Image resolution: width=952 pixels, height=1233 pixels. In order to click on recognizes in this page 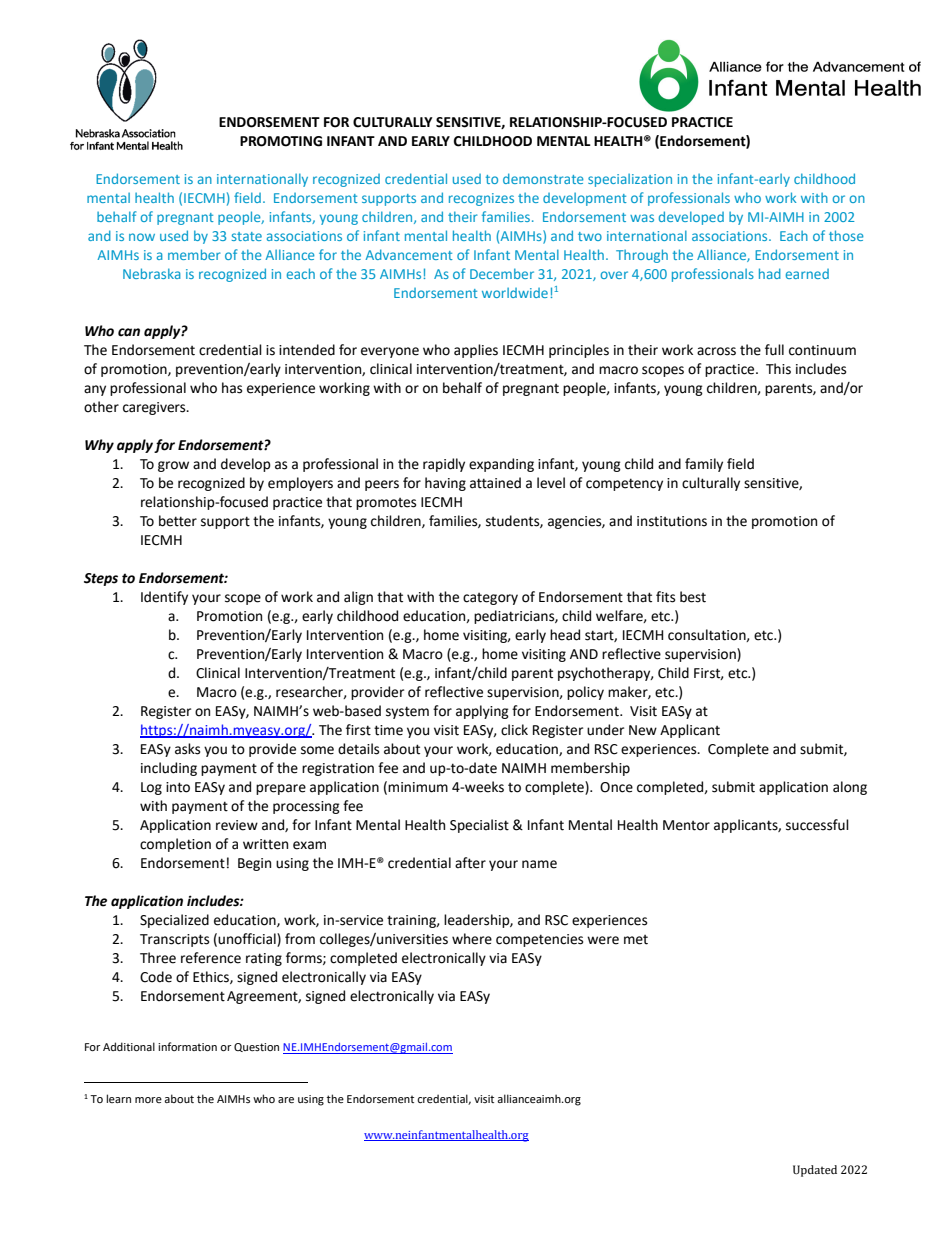, I will do `click(481, 199)`.
